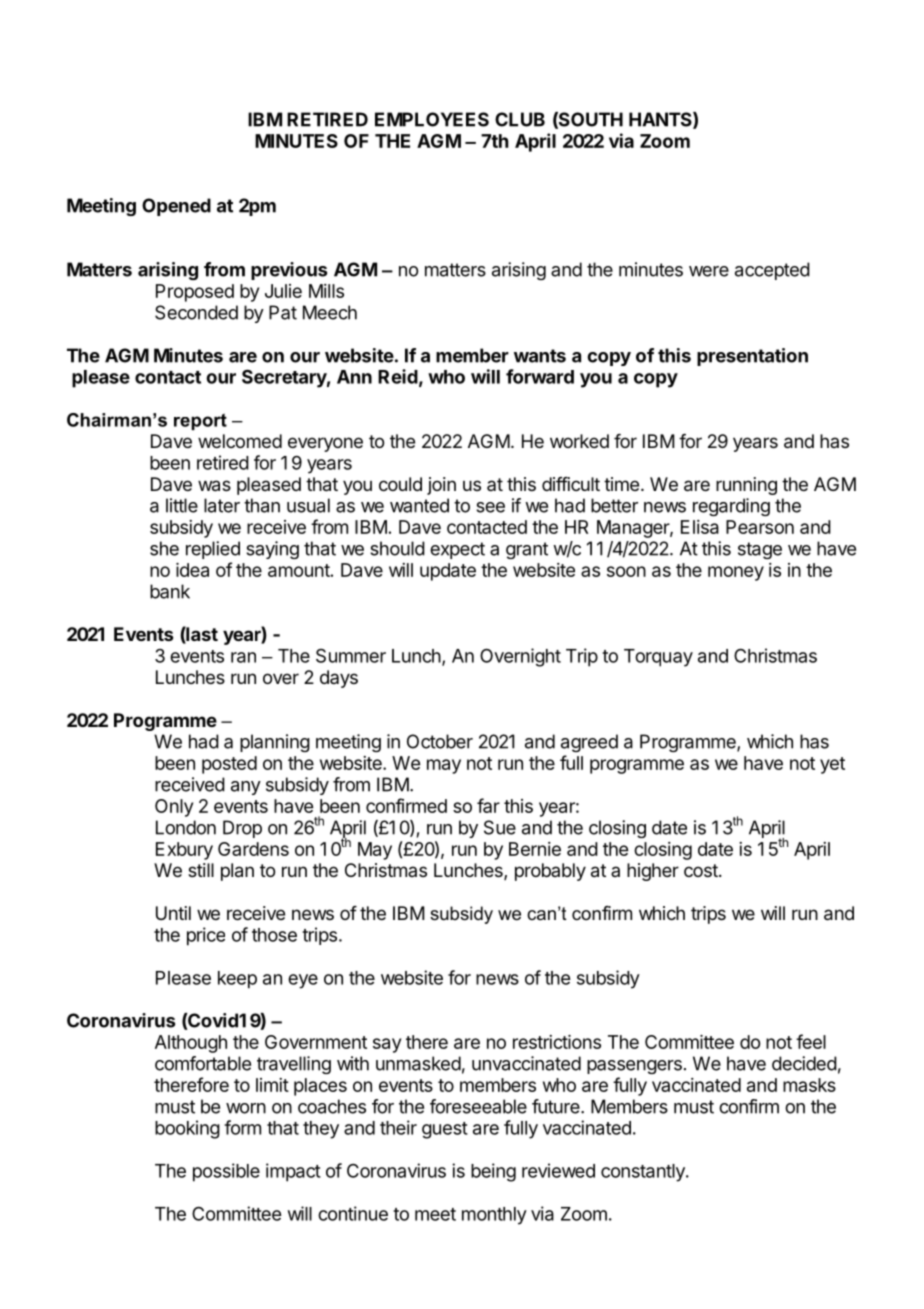 The width and height of the screenshot is (924, 1309). Describe the element at coordinates (520, 119) in the screenshot. I see `CLUB` at that location.
